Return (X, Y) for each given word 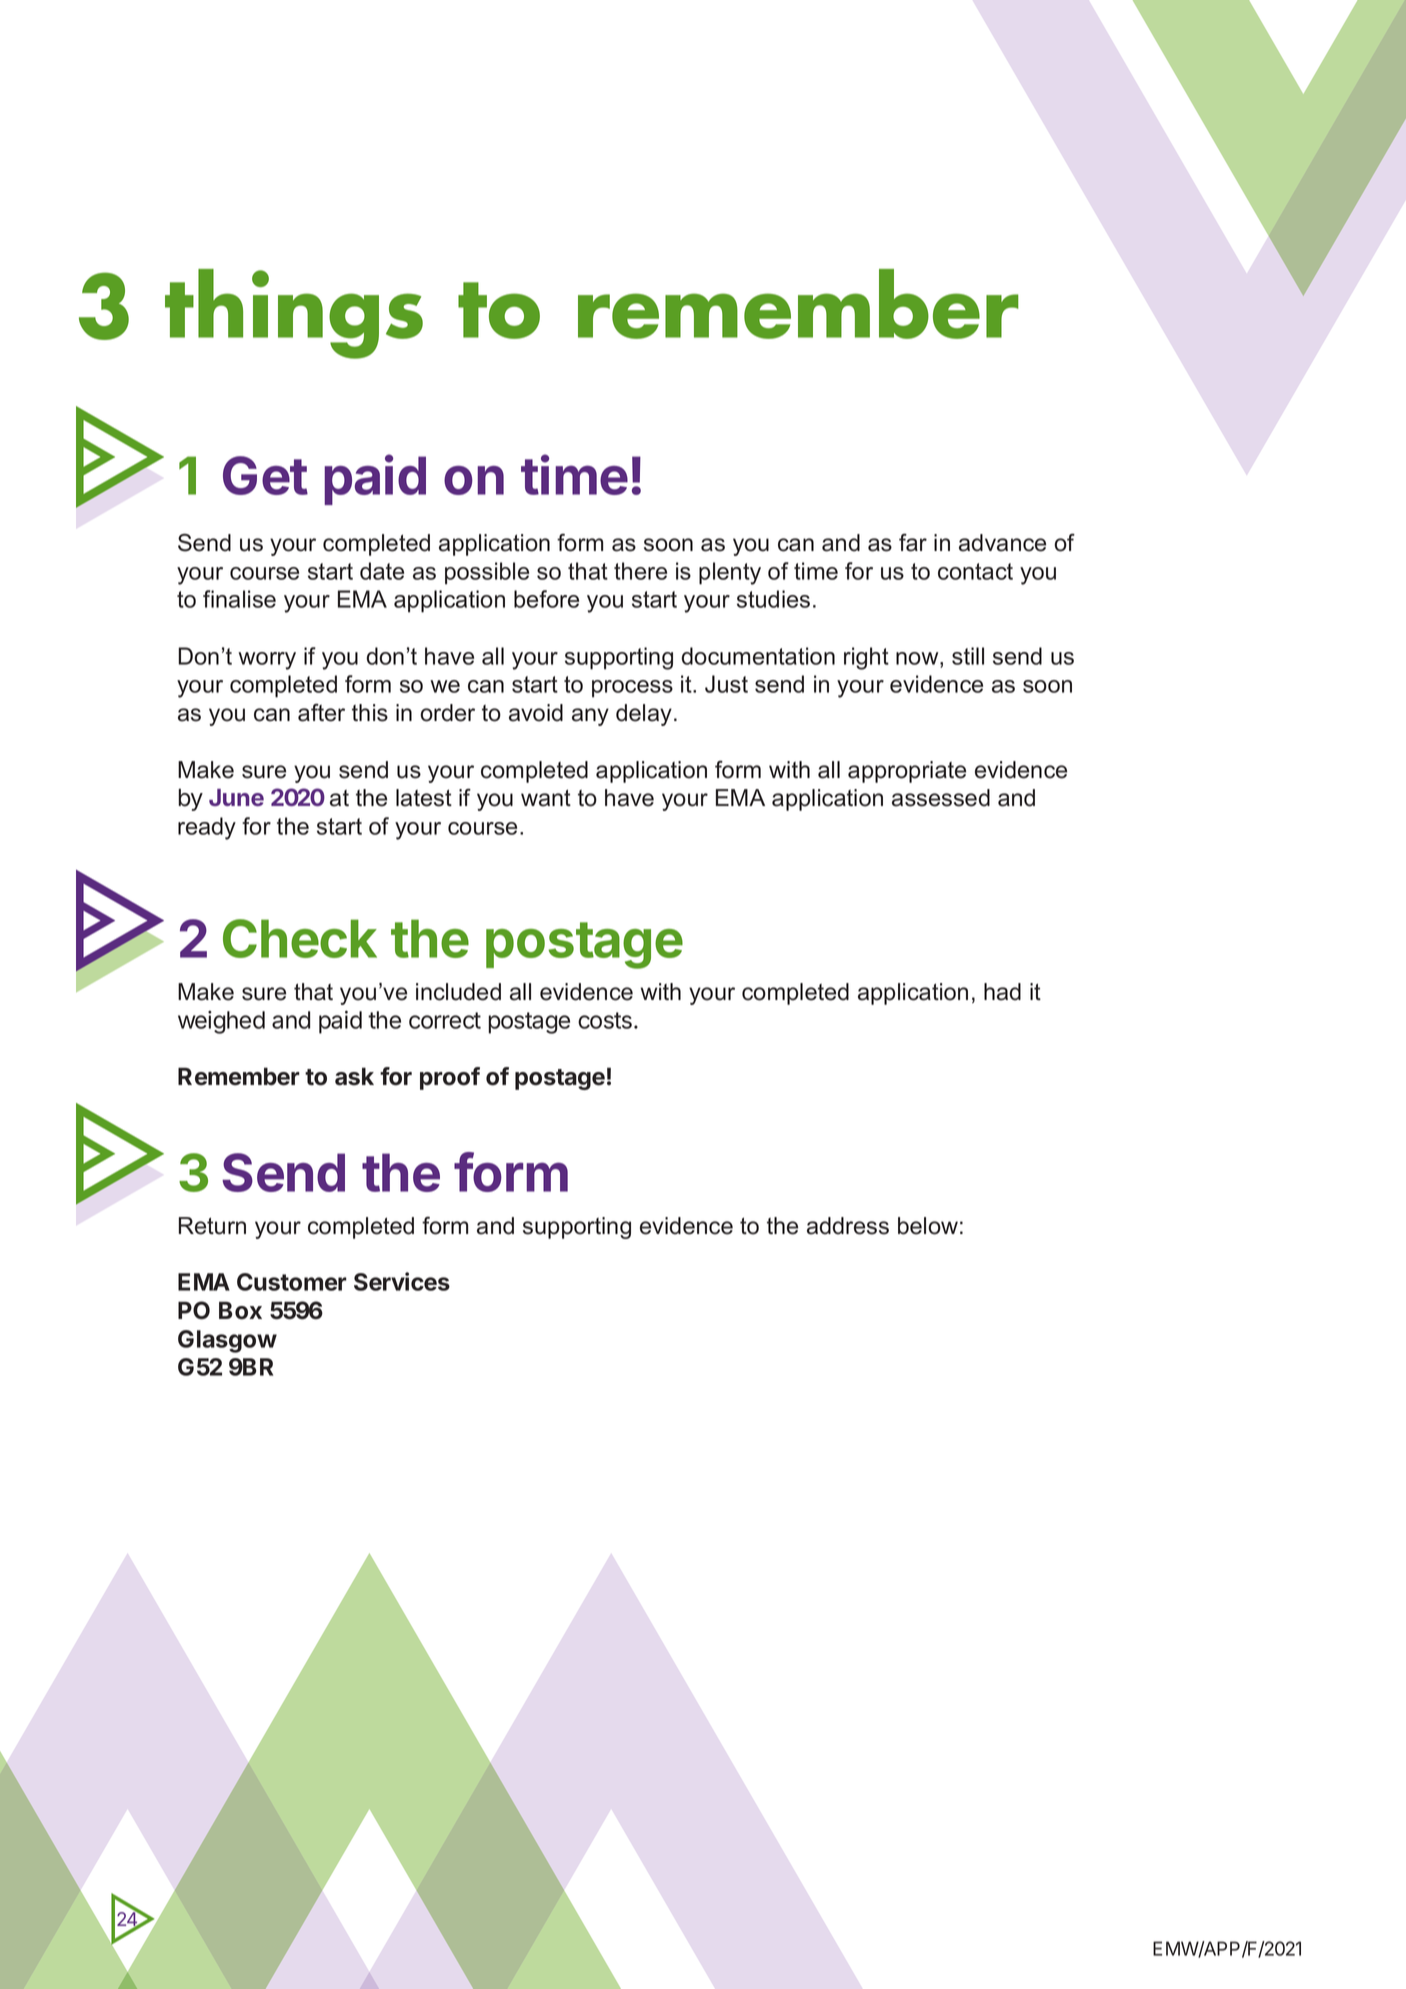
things (294, 314)
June (236, 797)
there (640, 571)
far (913, 542)
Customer (292, 1282)
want (546, 798)
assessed (941, 798)
